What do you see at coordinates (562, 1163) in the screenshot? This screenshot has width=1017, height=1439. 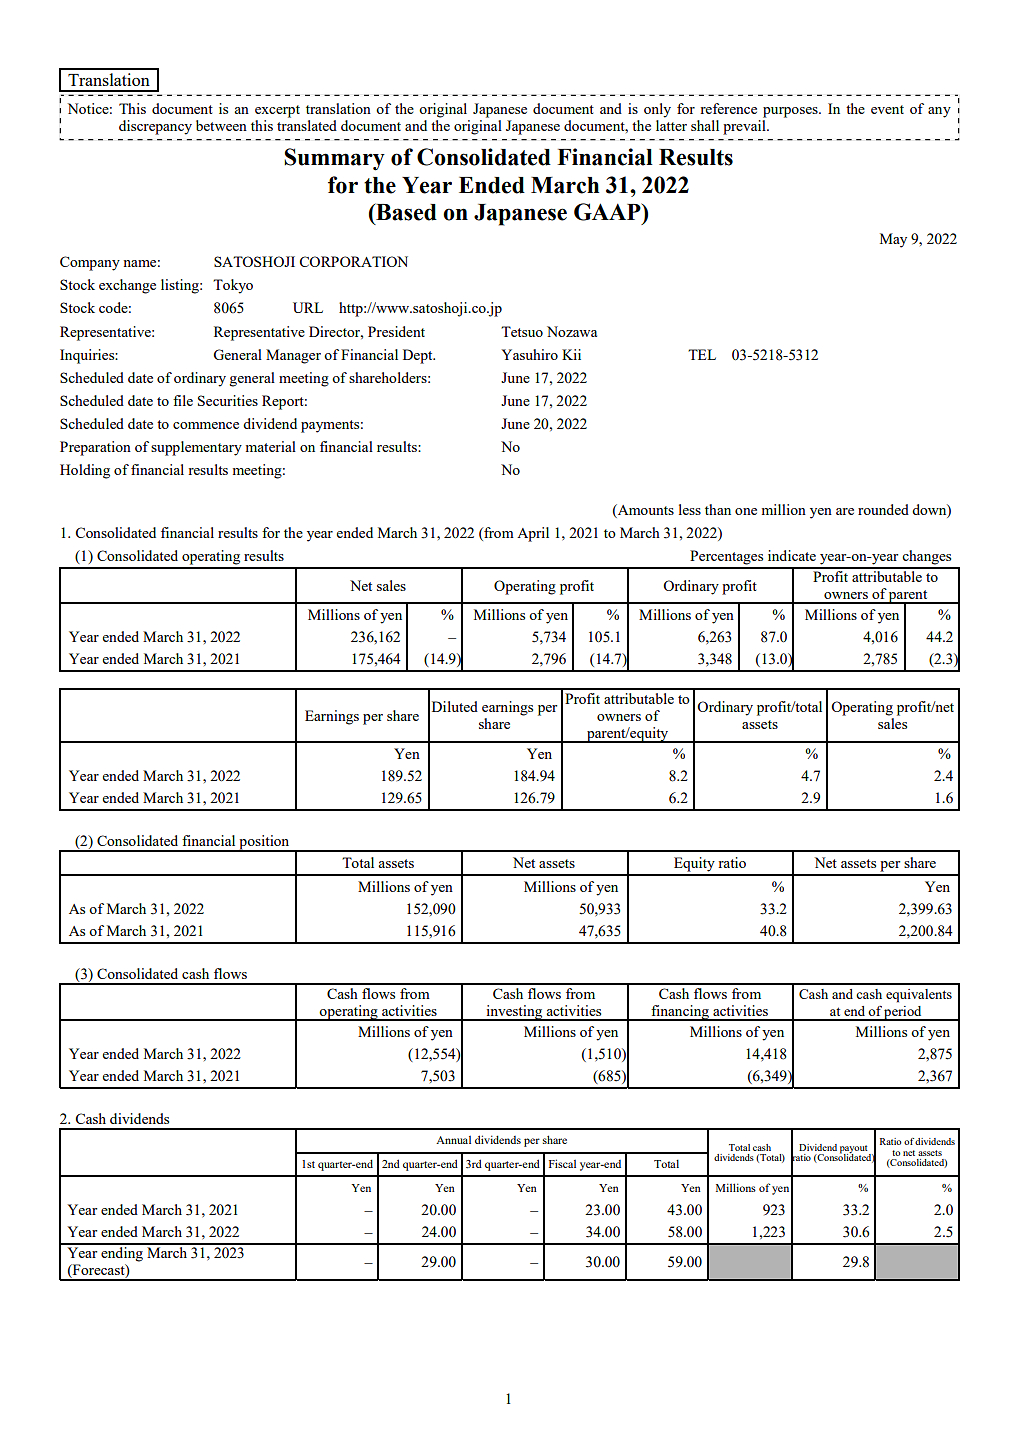 I see `Fiscal` at bounding box center [562, 1163].
